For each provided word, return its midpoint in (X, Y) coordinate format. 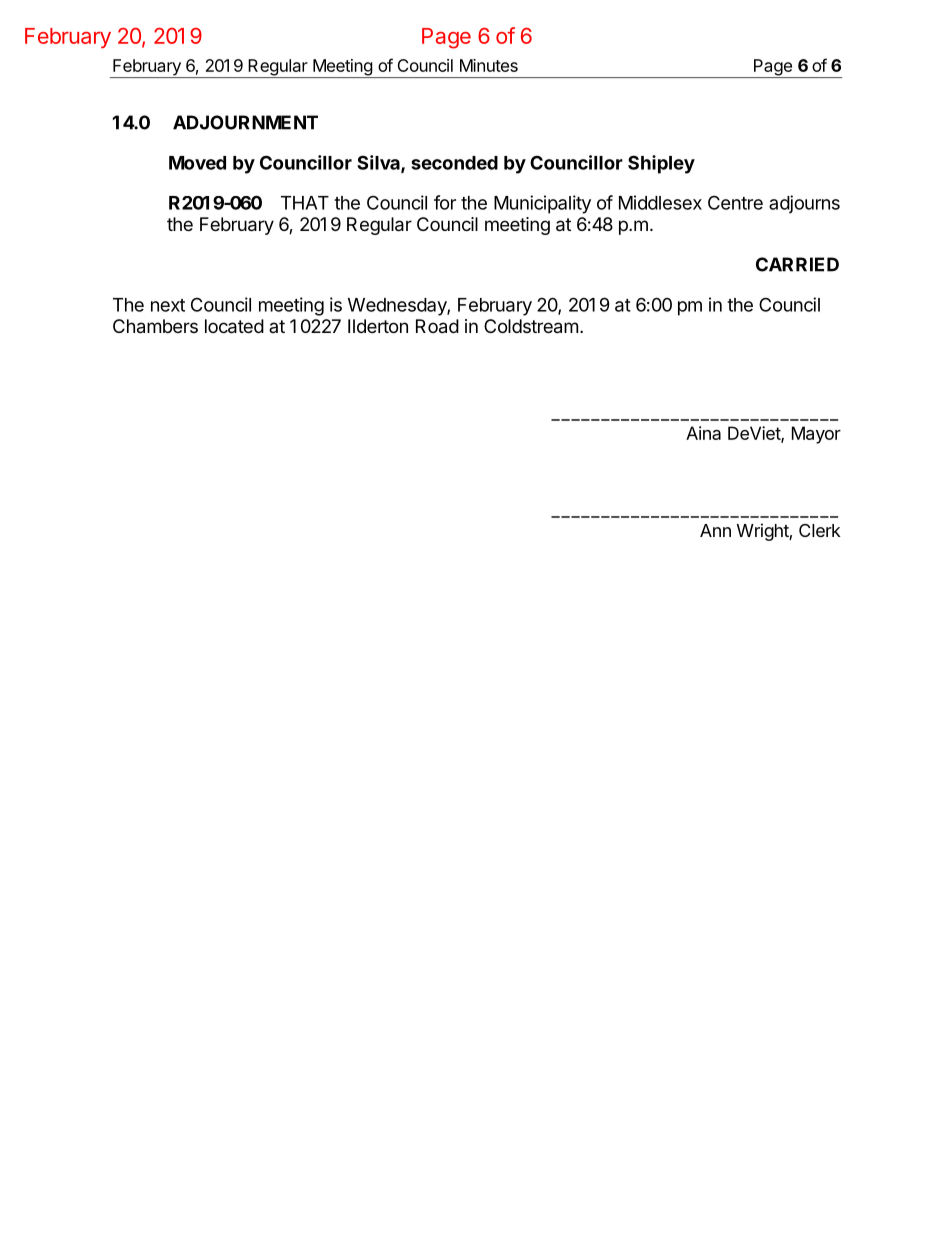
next (168, 305)
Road (437, 326)
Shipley (661, 164)
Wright (763, 532)
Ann (715, 530)
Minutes (489, 65)
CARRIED (797, 264)
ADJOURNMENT (245, 122)
